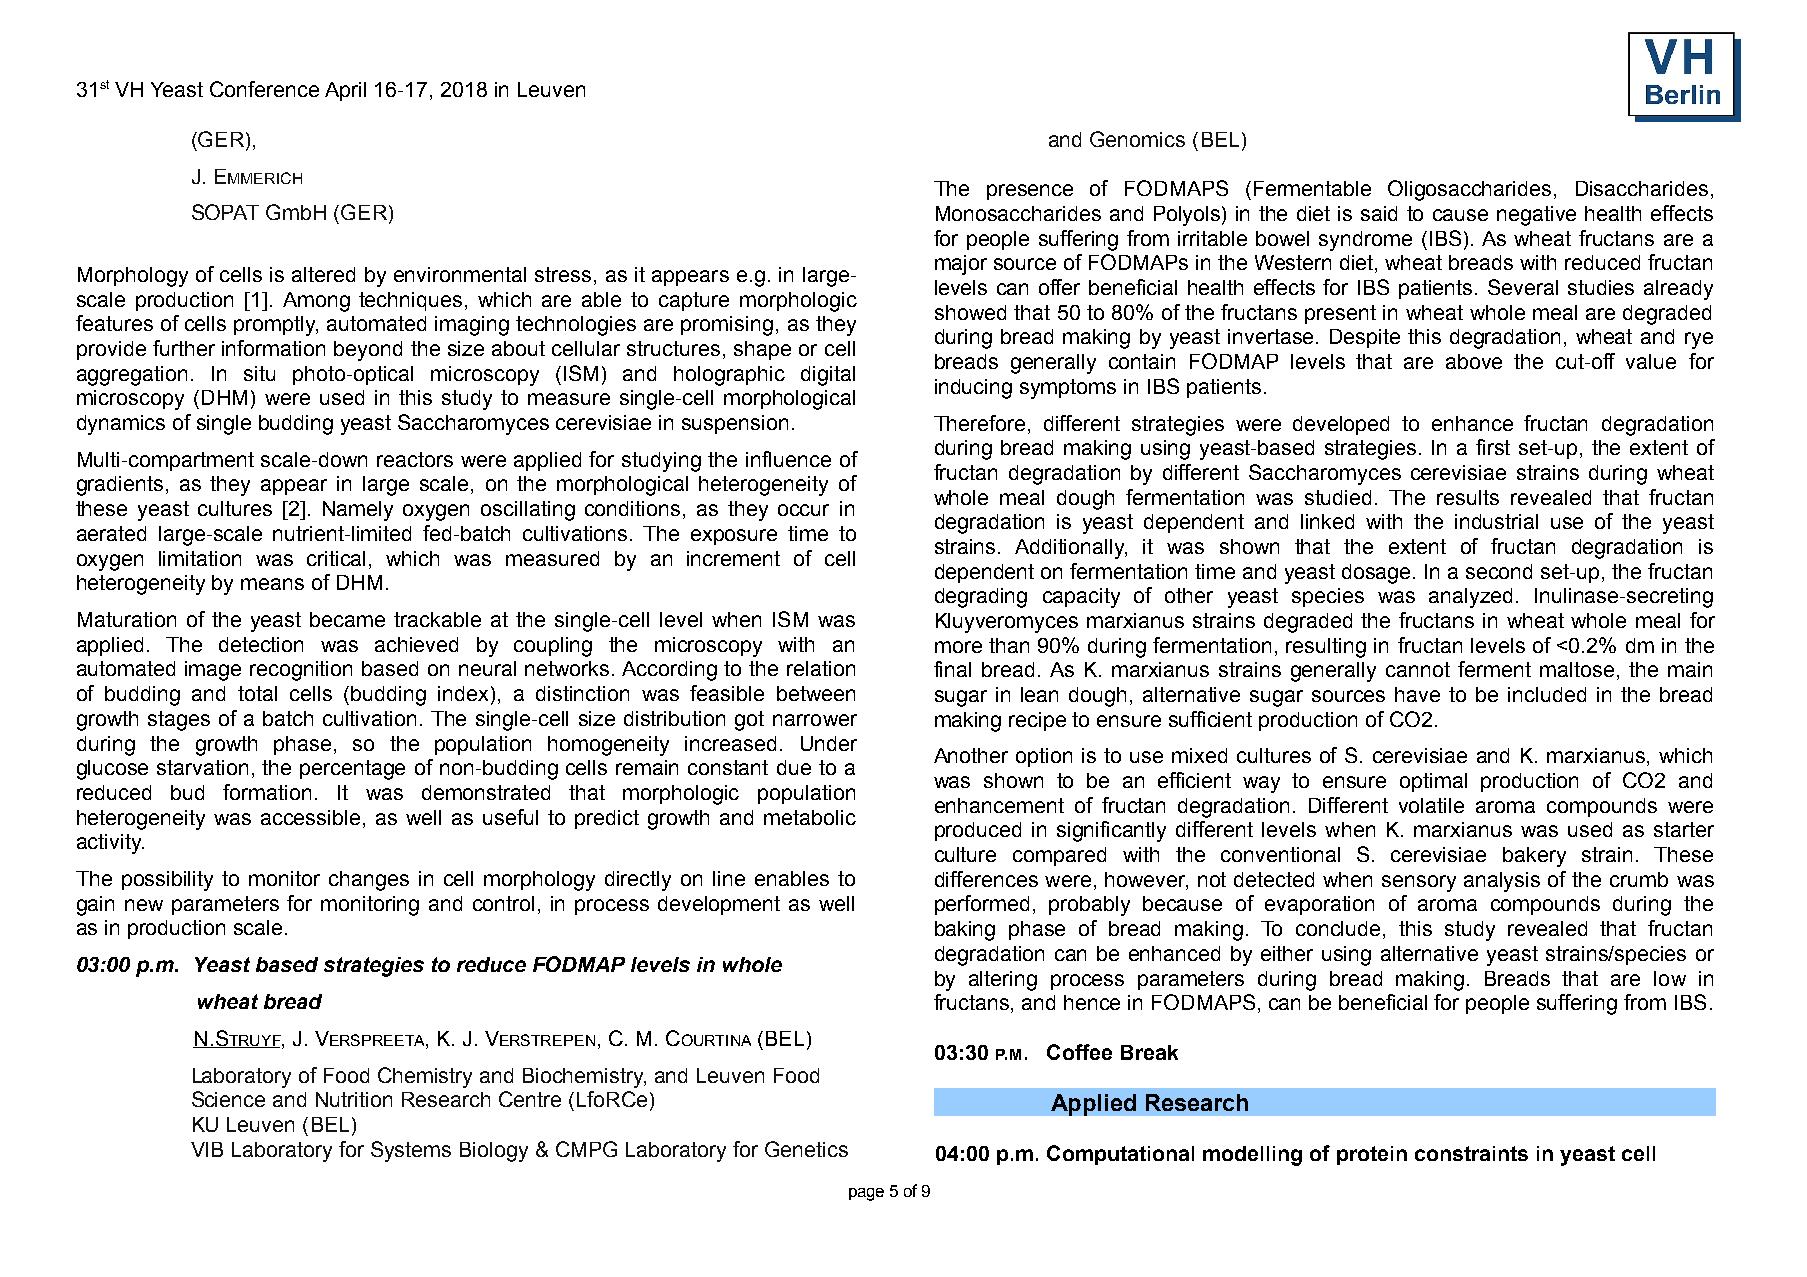 Image resolution: width=1807 pixels, height=1277 pixels. I want to click on Oligosaccharides, so click(1471, 190).
